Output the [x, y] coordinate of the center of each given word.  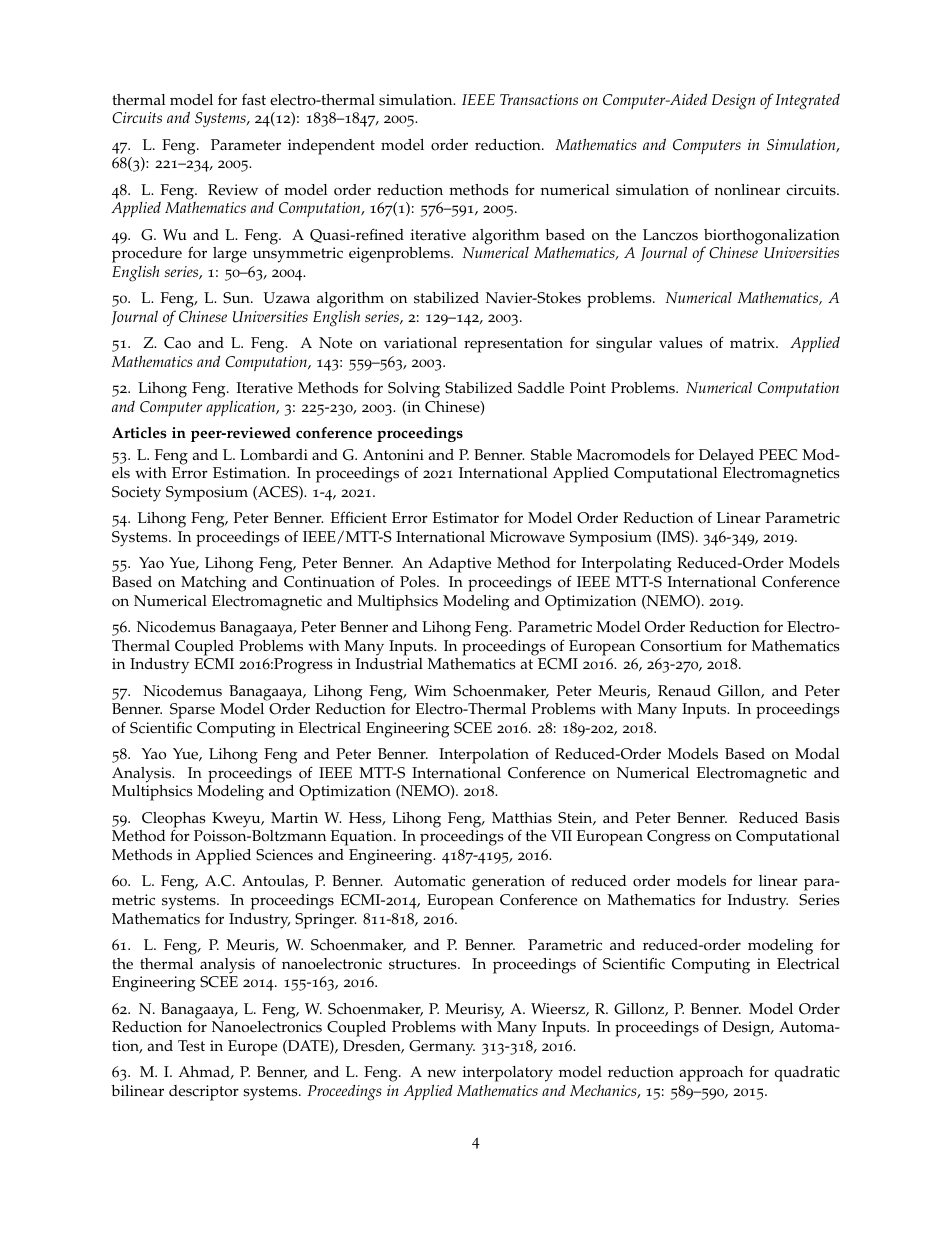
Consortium [681, 646]
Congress [678, 838]
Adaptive [459, 565]
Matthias [522, 818]
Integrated [807, 101]
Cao [177, 343]
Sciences [284, 855]
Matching [214, 584]
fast [254, 100]
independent [331, 147]
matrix [753, 342]
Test [191, 1046]
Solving [414, 390]
